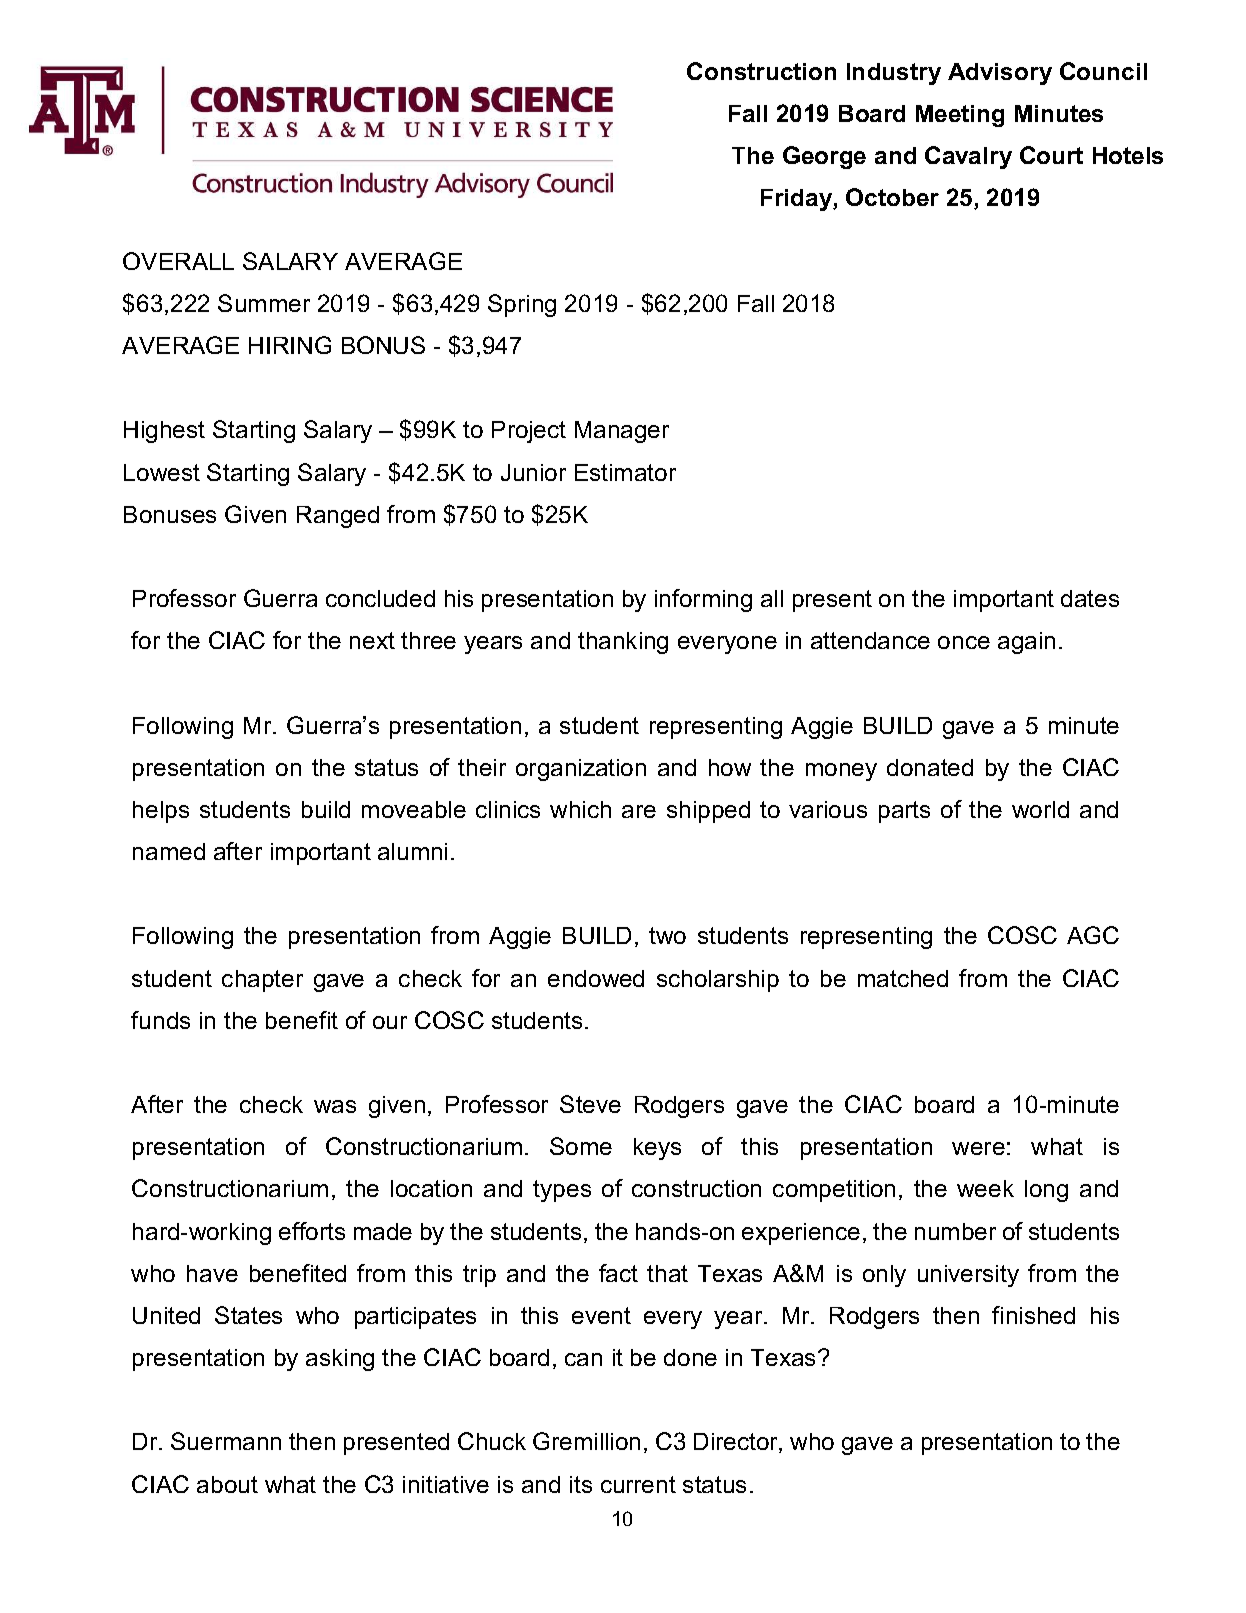  Describe the element at coordinates (178, 261) in the page. I see `OVERALL` at that location.
